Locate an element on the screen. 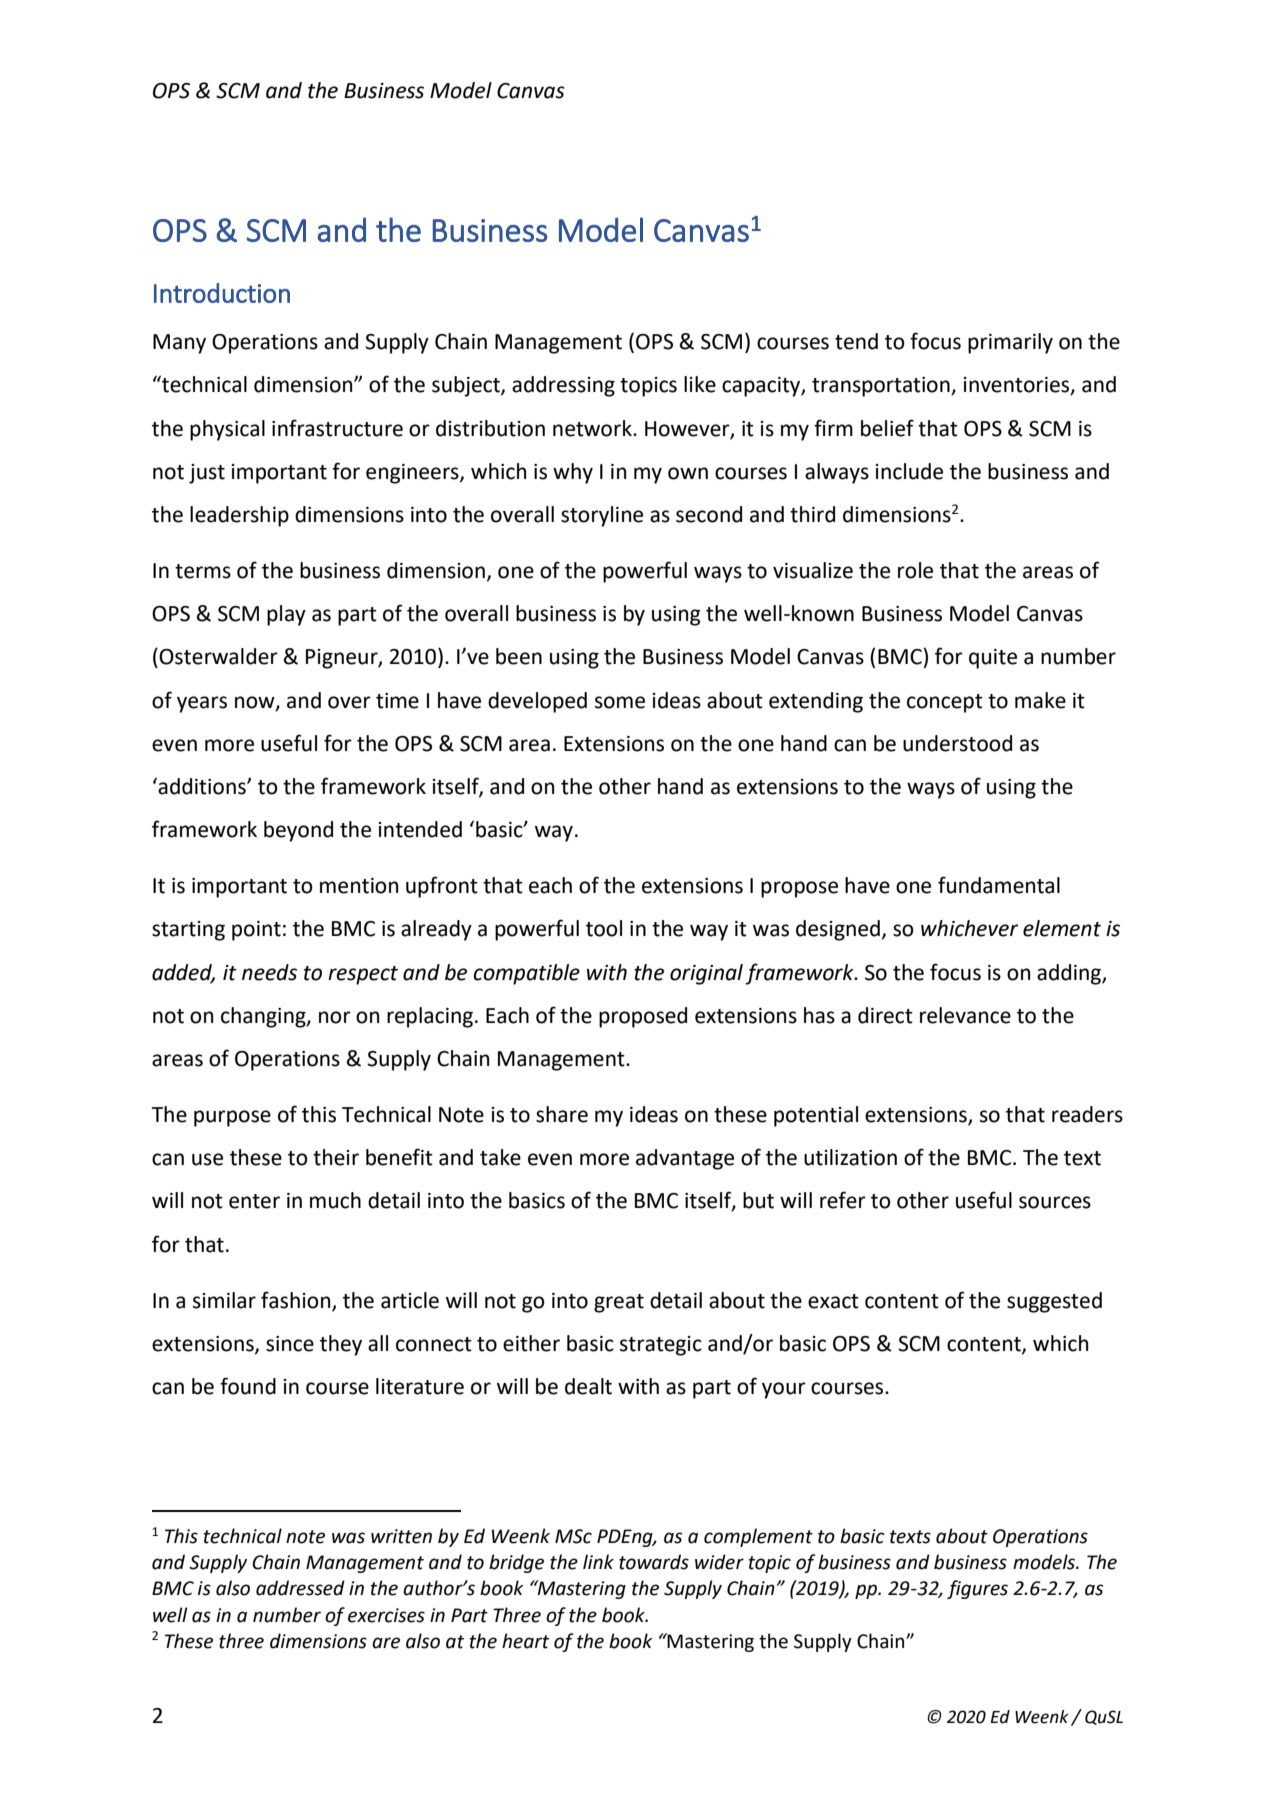 This screenshot has width=1276, height=1805. tool is located at coordinates (604, 928).
